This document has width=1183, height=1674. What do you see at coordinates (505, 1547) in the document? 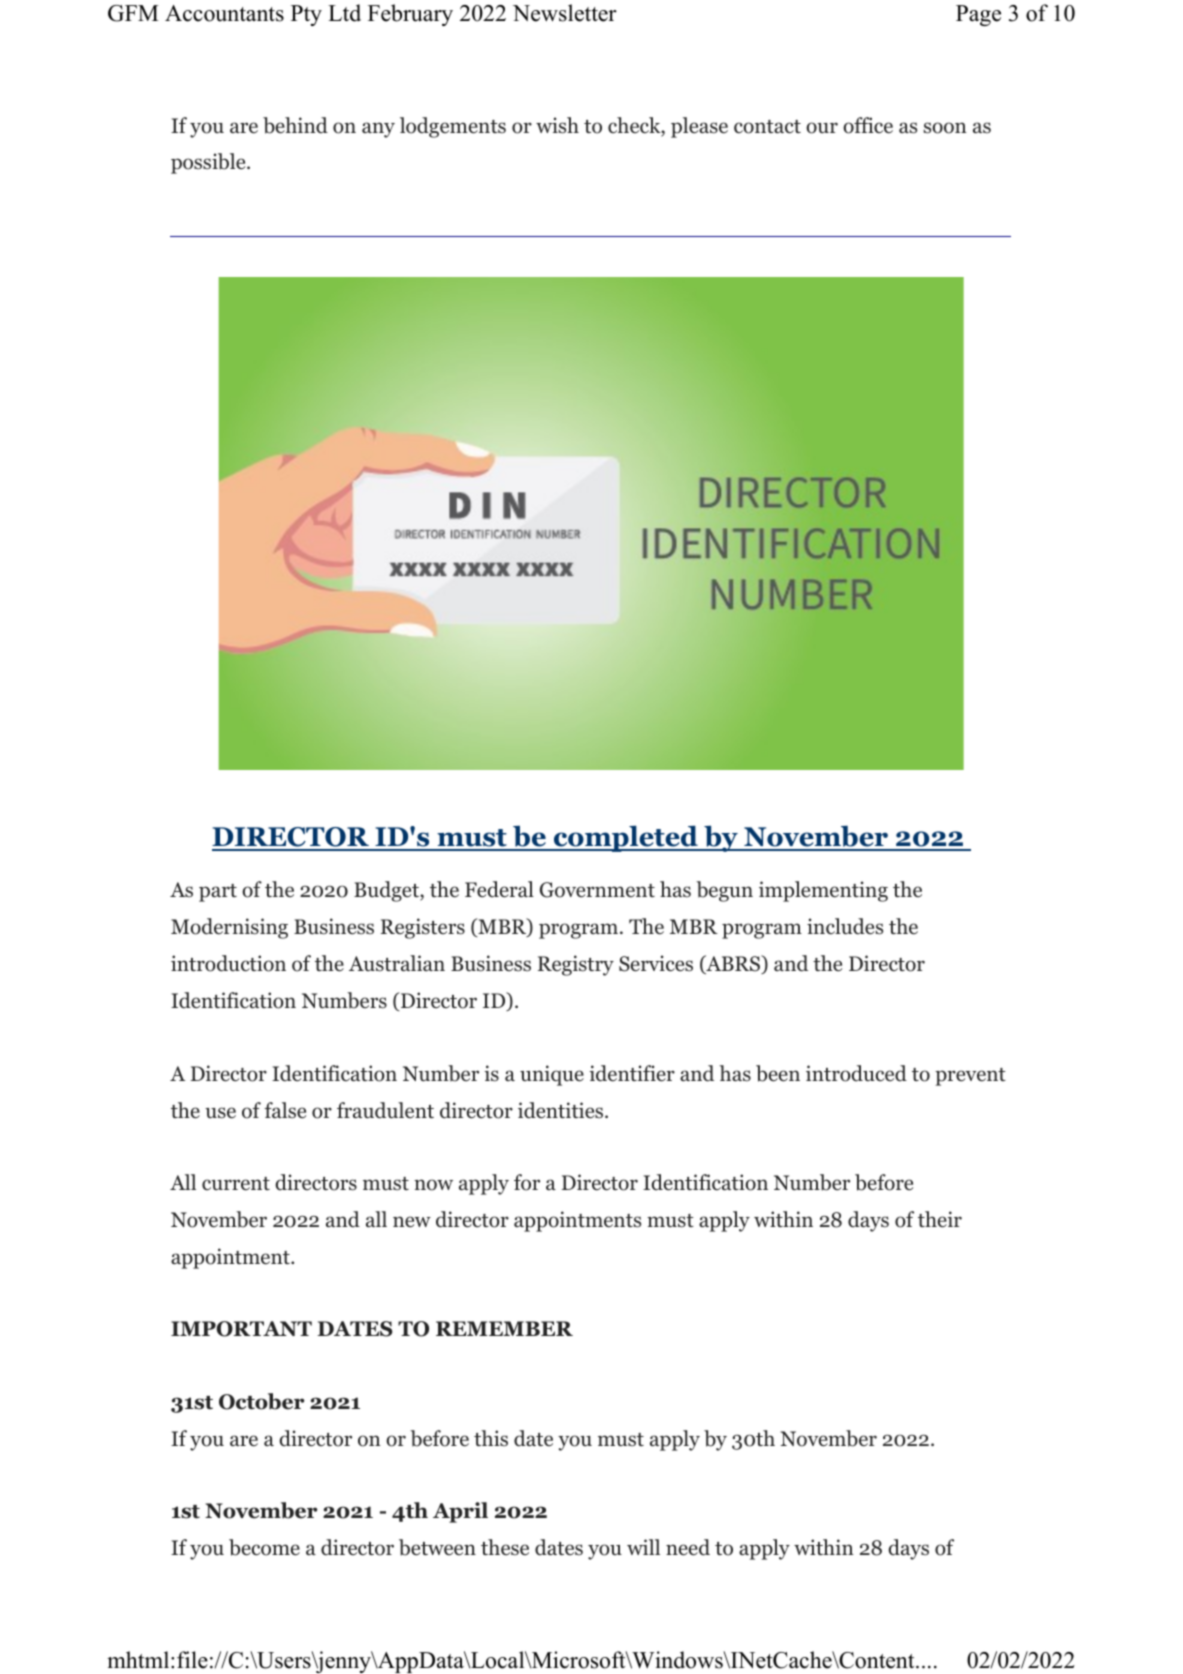
I see `these` at bounding box center [505, 1547].
